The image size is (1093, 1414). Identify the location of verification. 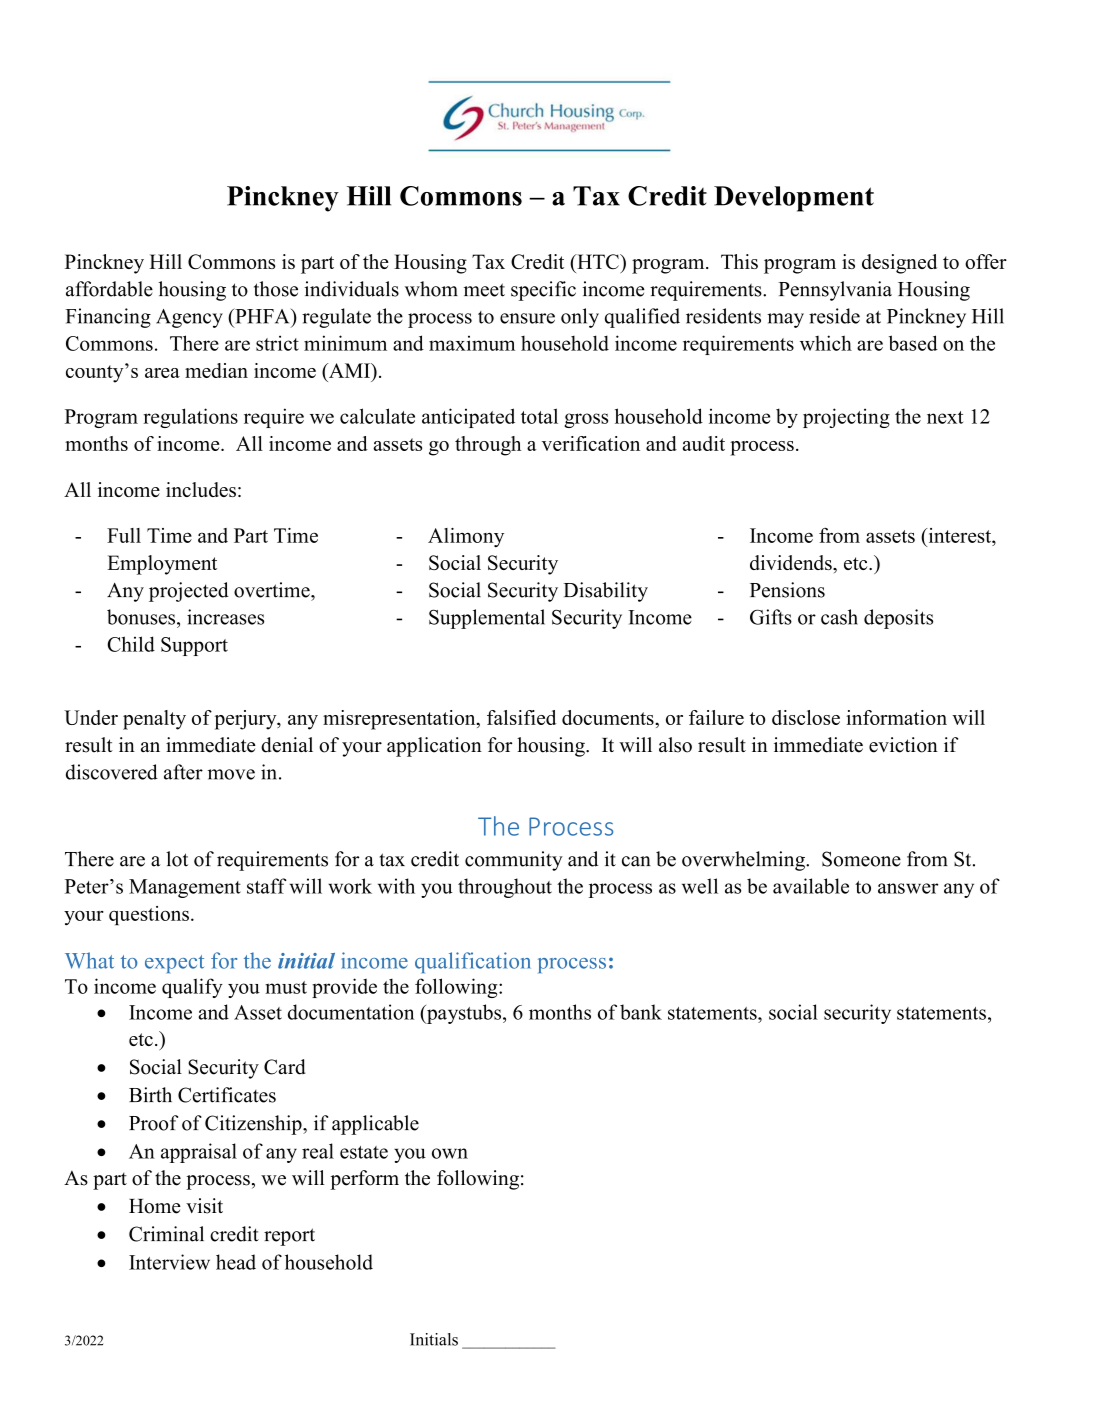
(591, 443).
